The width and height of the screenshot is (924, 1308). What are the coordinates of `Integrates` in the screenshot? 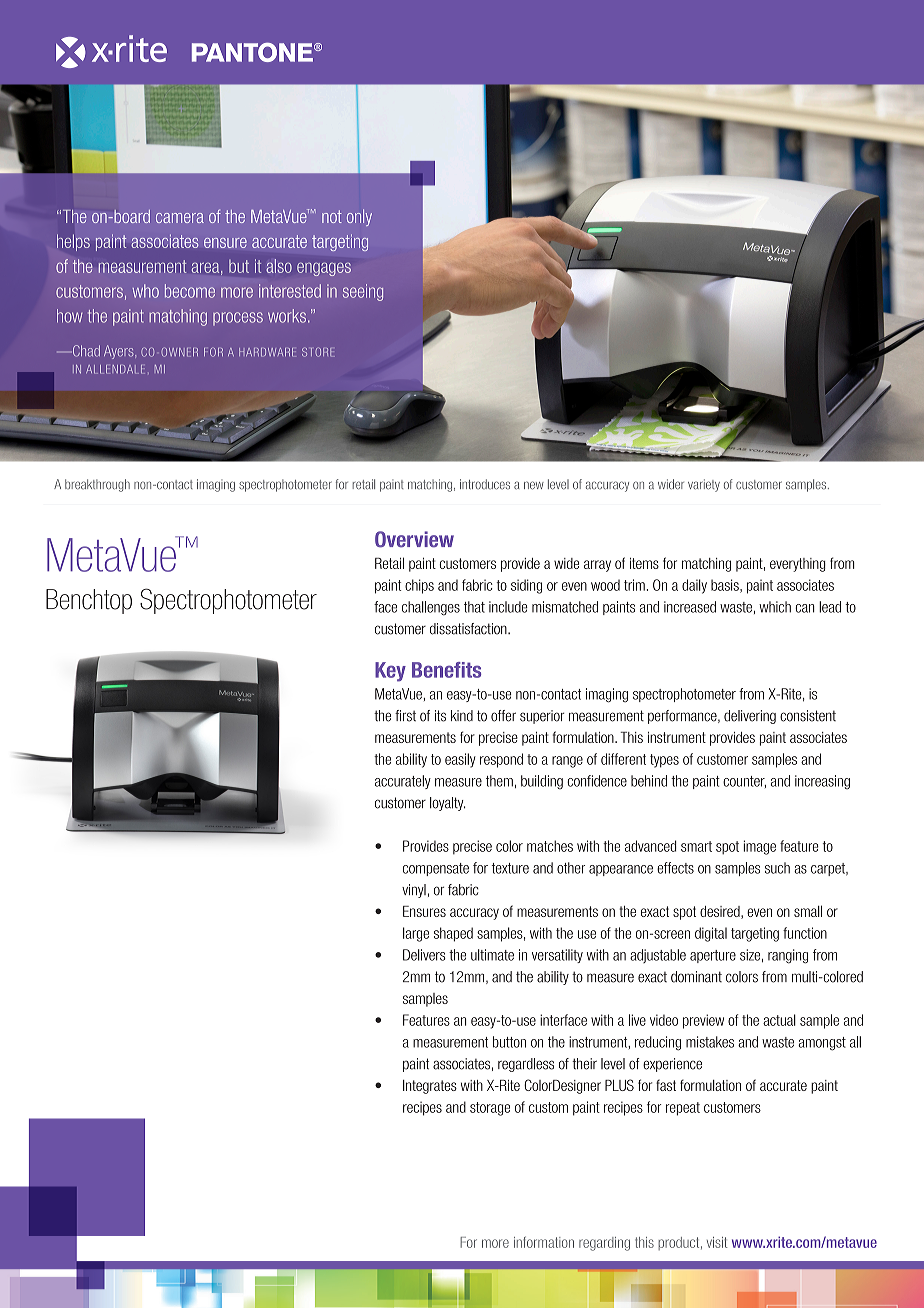 It's located at (430, 1087).
